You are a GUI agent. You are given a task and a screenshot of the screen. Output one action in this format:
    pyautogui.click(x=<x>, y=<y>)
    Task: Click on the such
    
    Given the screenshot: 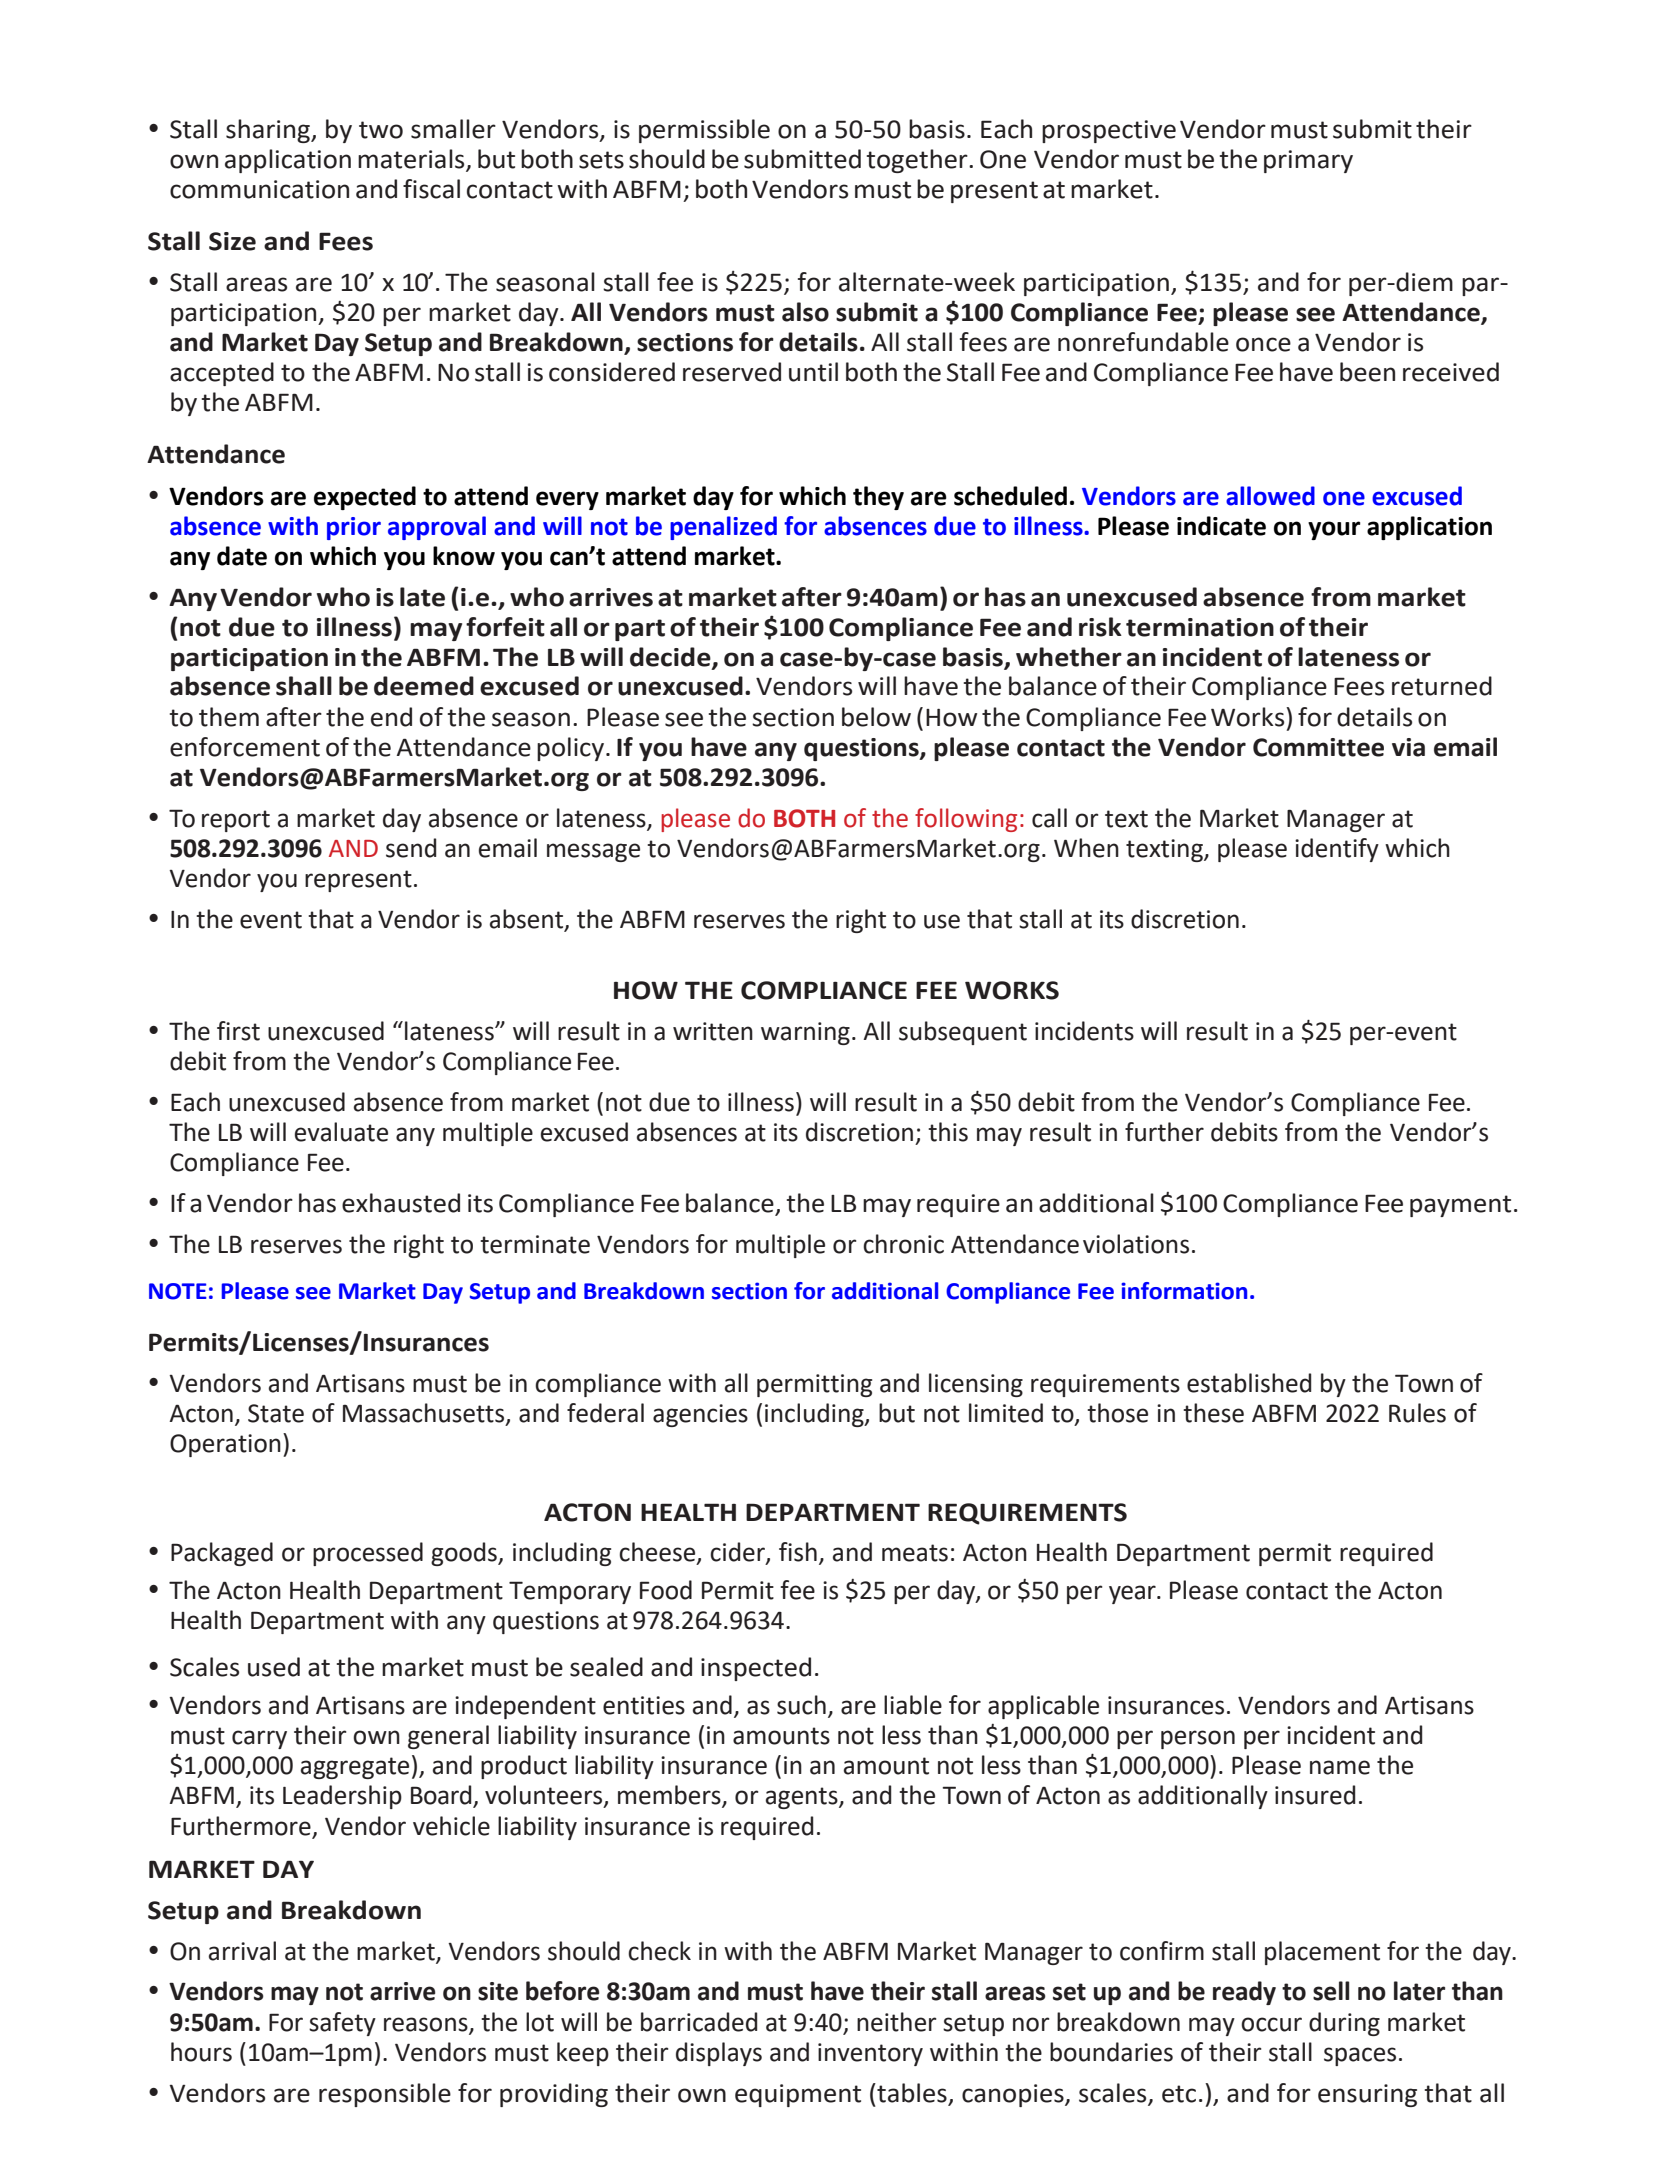 What is the action you would take?
    pyautogui.click(x=801, y=1705)
